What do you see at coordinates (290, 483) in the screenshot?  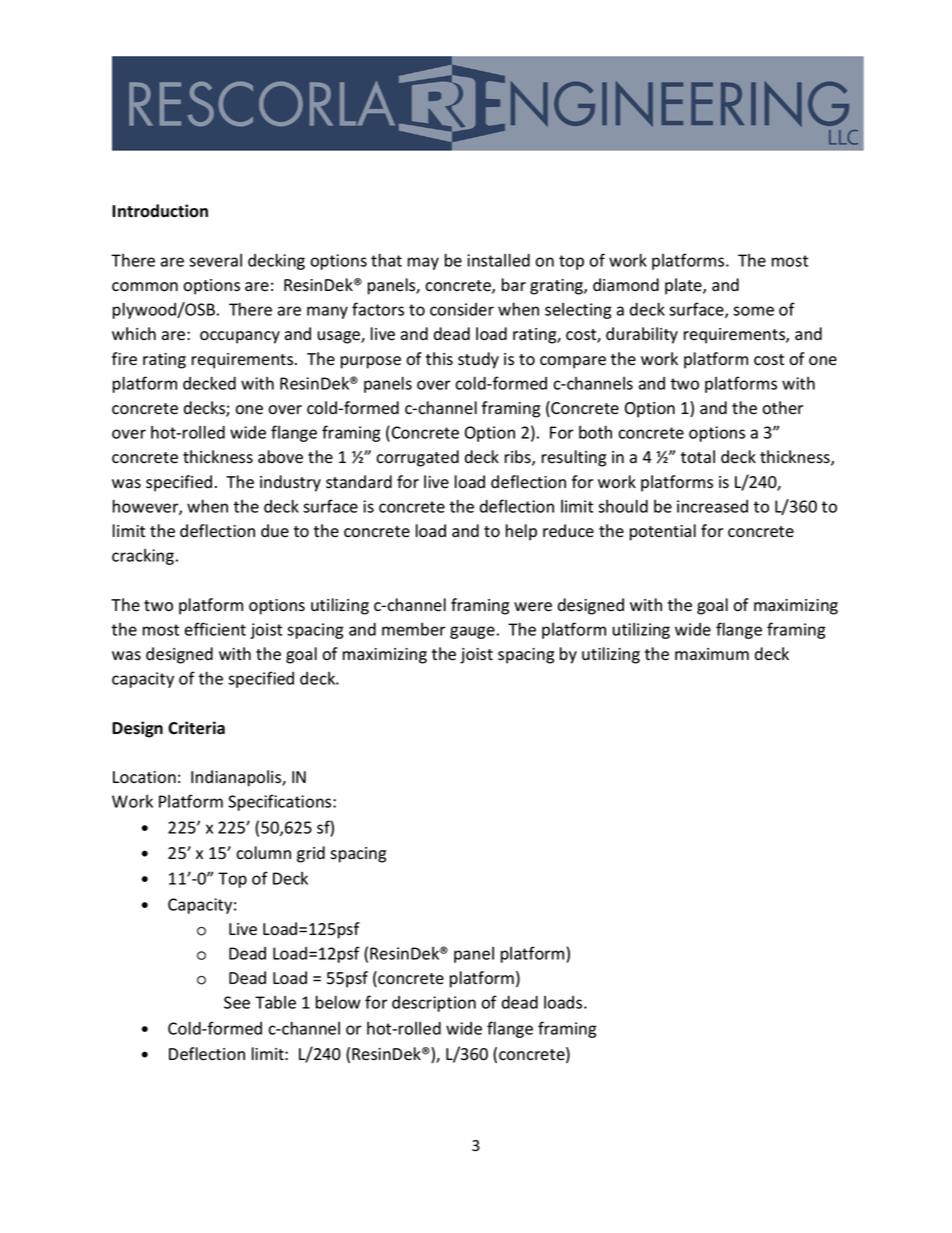 I see `industry` at bounding box center [290, 483].
